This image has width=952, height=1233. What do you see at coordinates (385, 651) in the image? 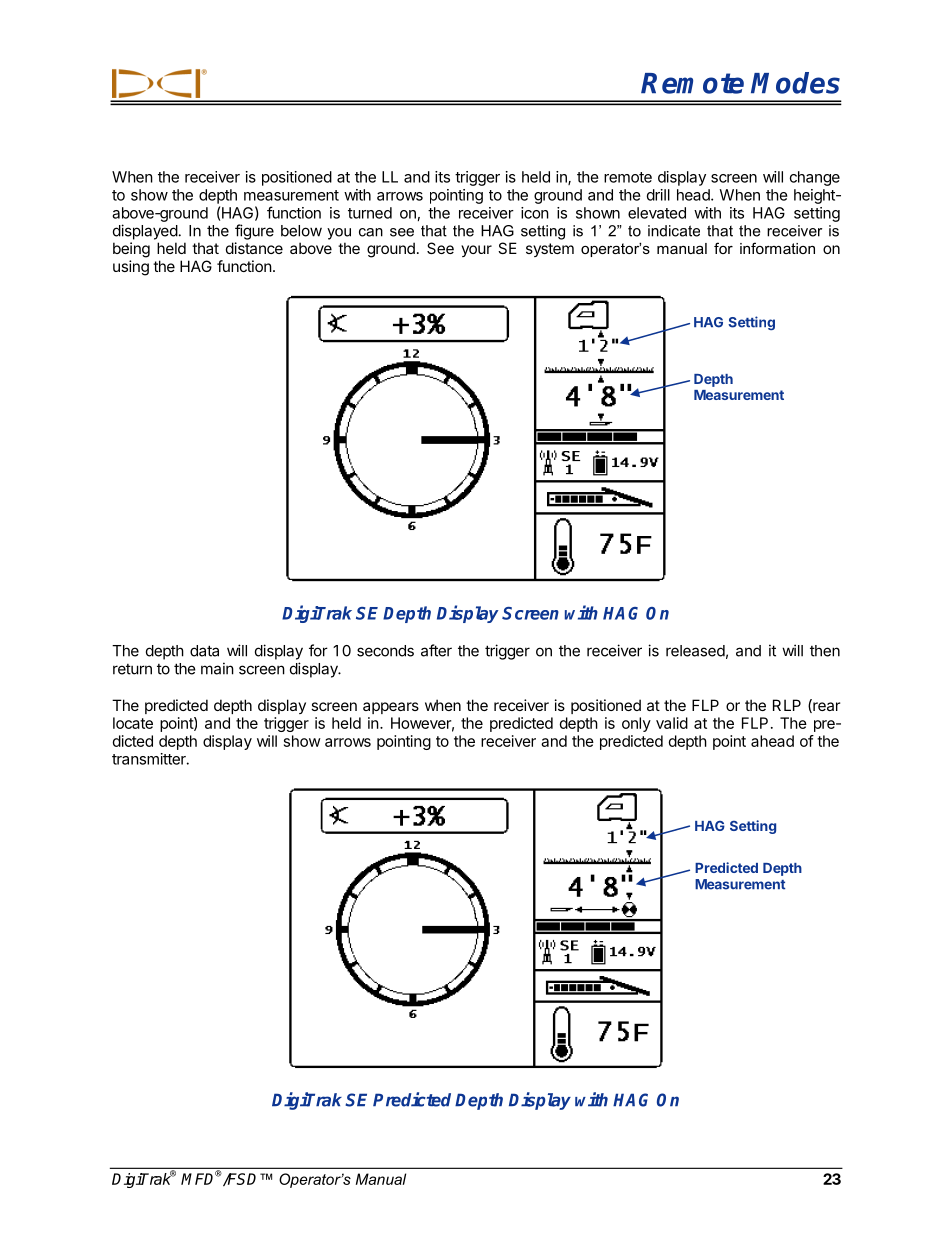
I see `seconds` at bounding box center [385, 651].
